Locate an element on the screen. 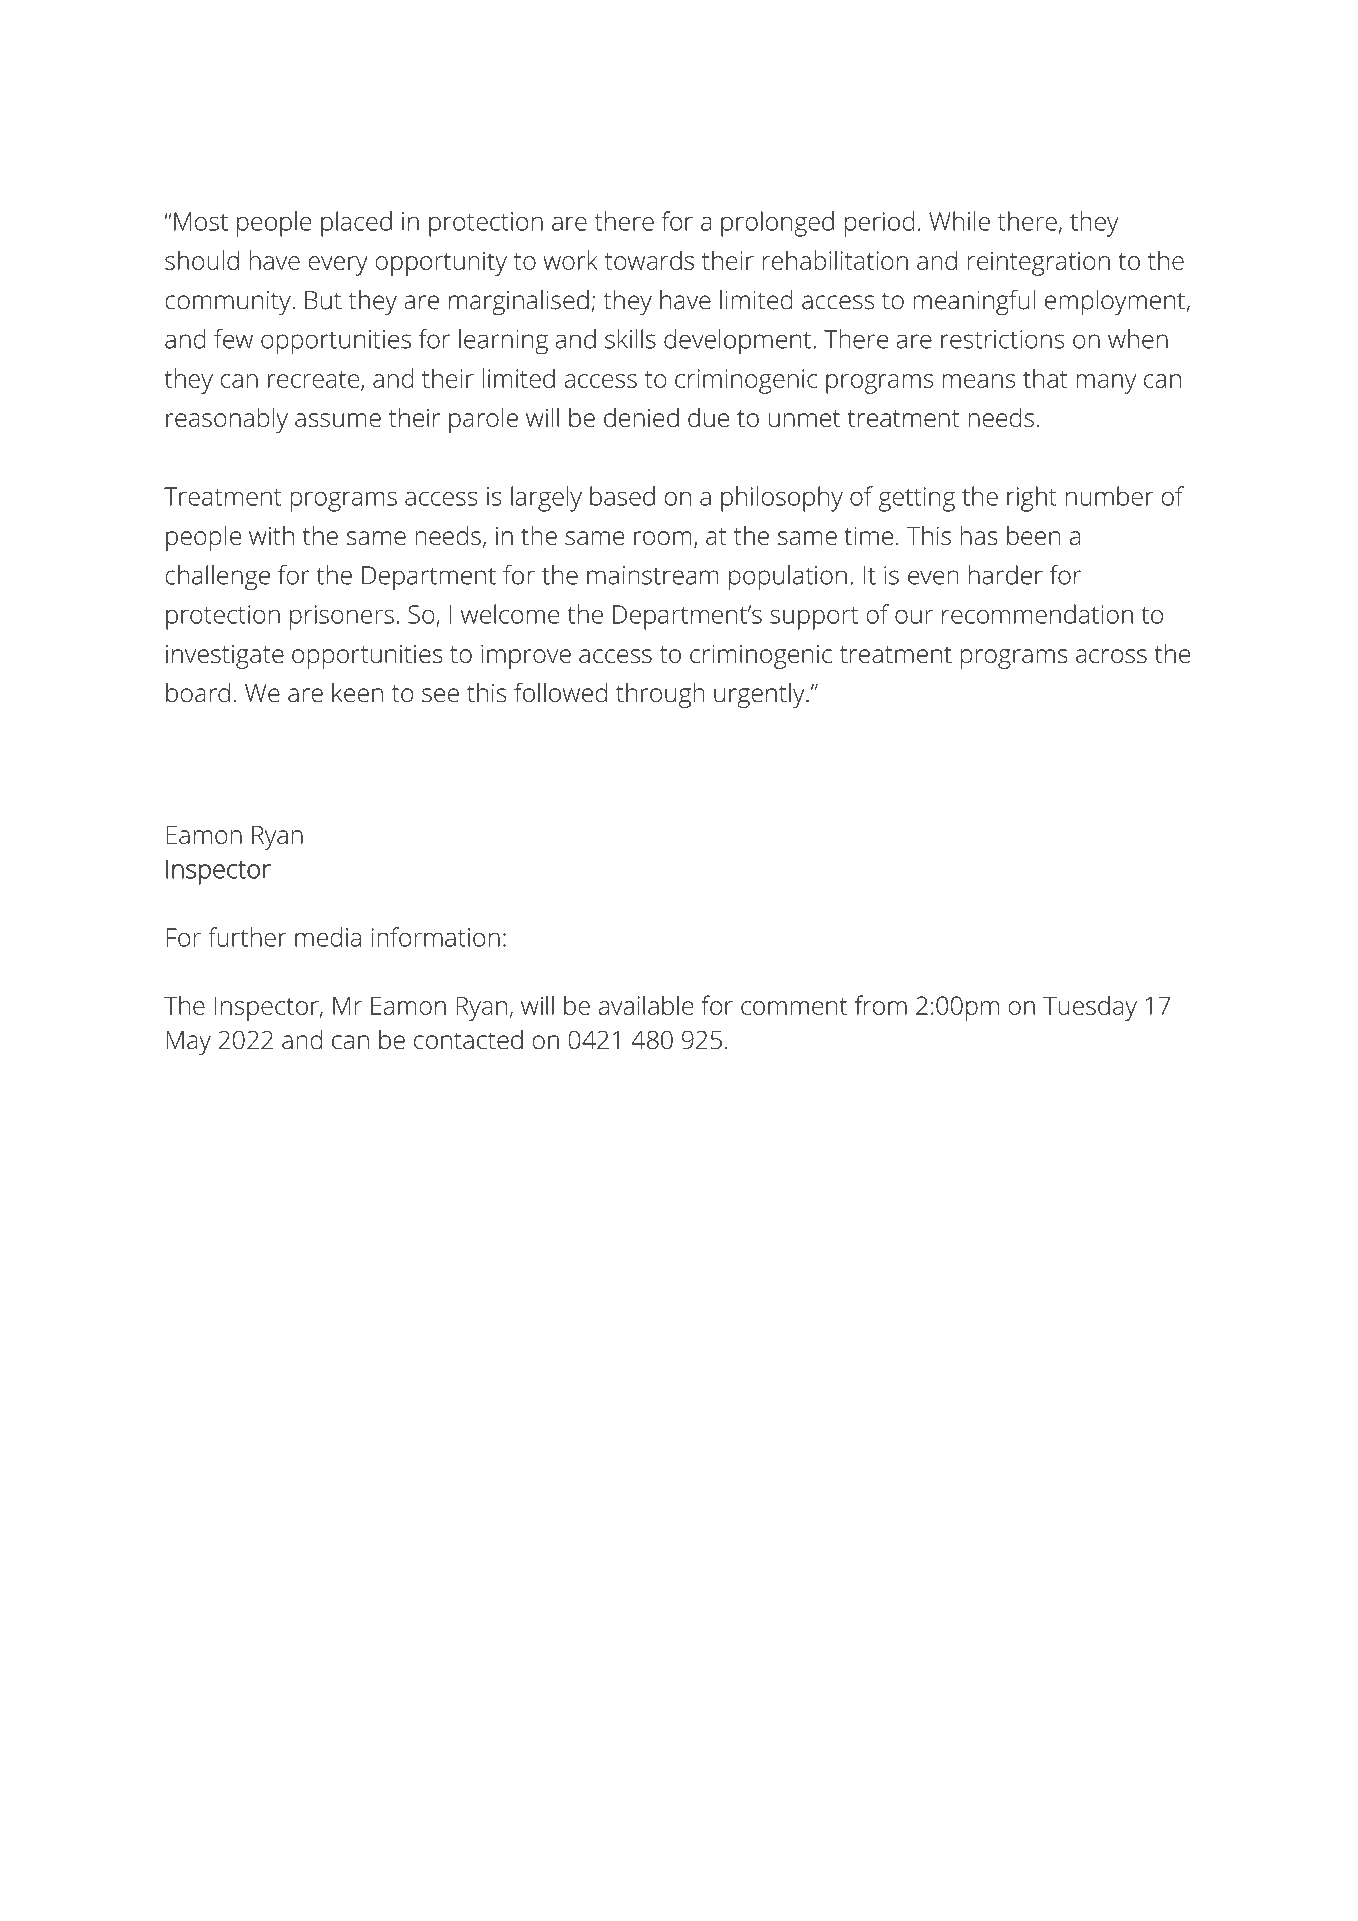 The image size is (1358, 1921). available is located at coordinates (646, 1005).
